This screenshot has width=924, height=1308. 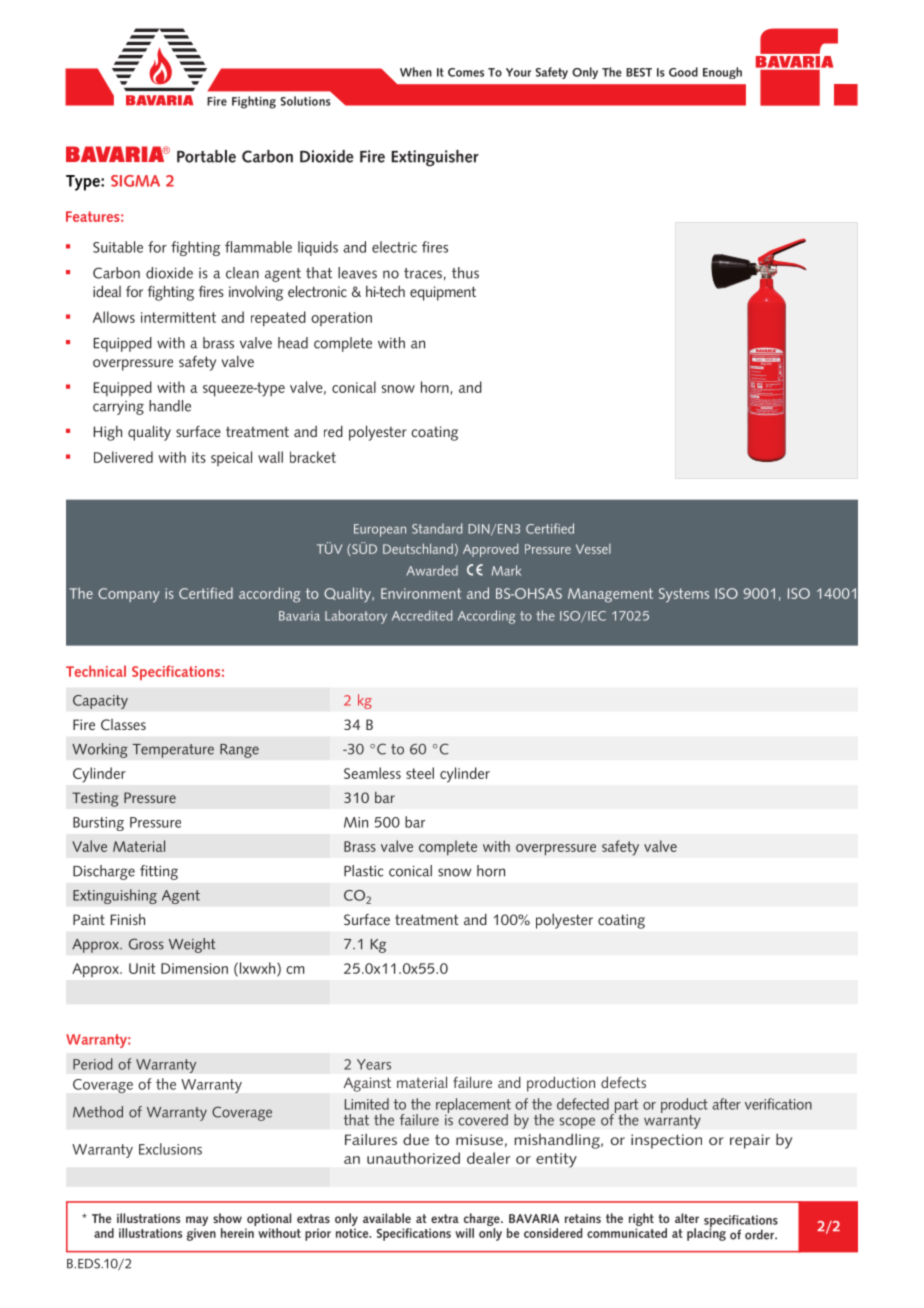 I want to click on Systems, so click(x=684, y=595).
